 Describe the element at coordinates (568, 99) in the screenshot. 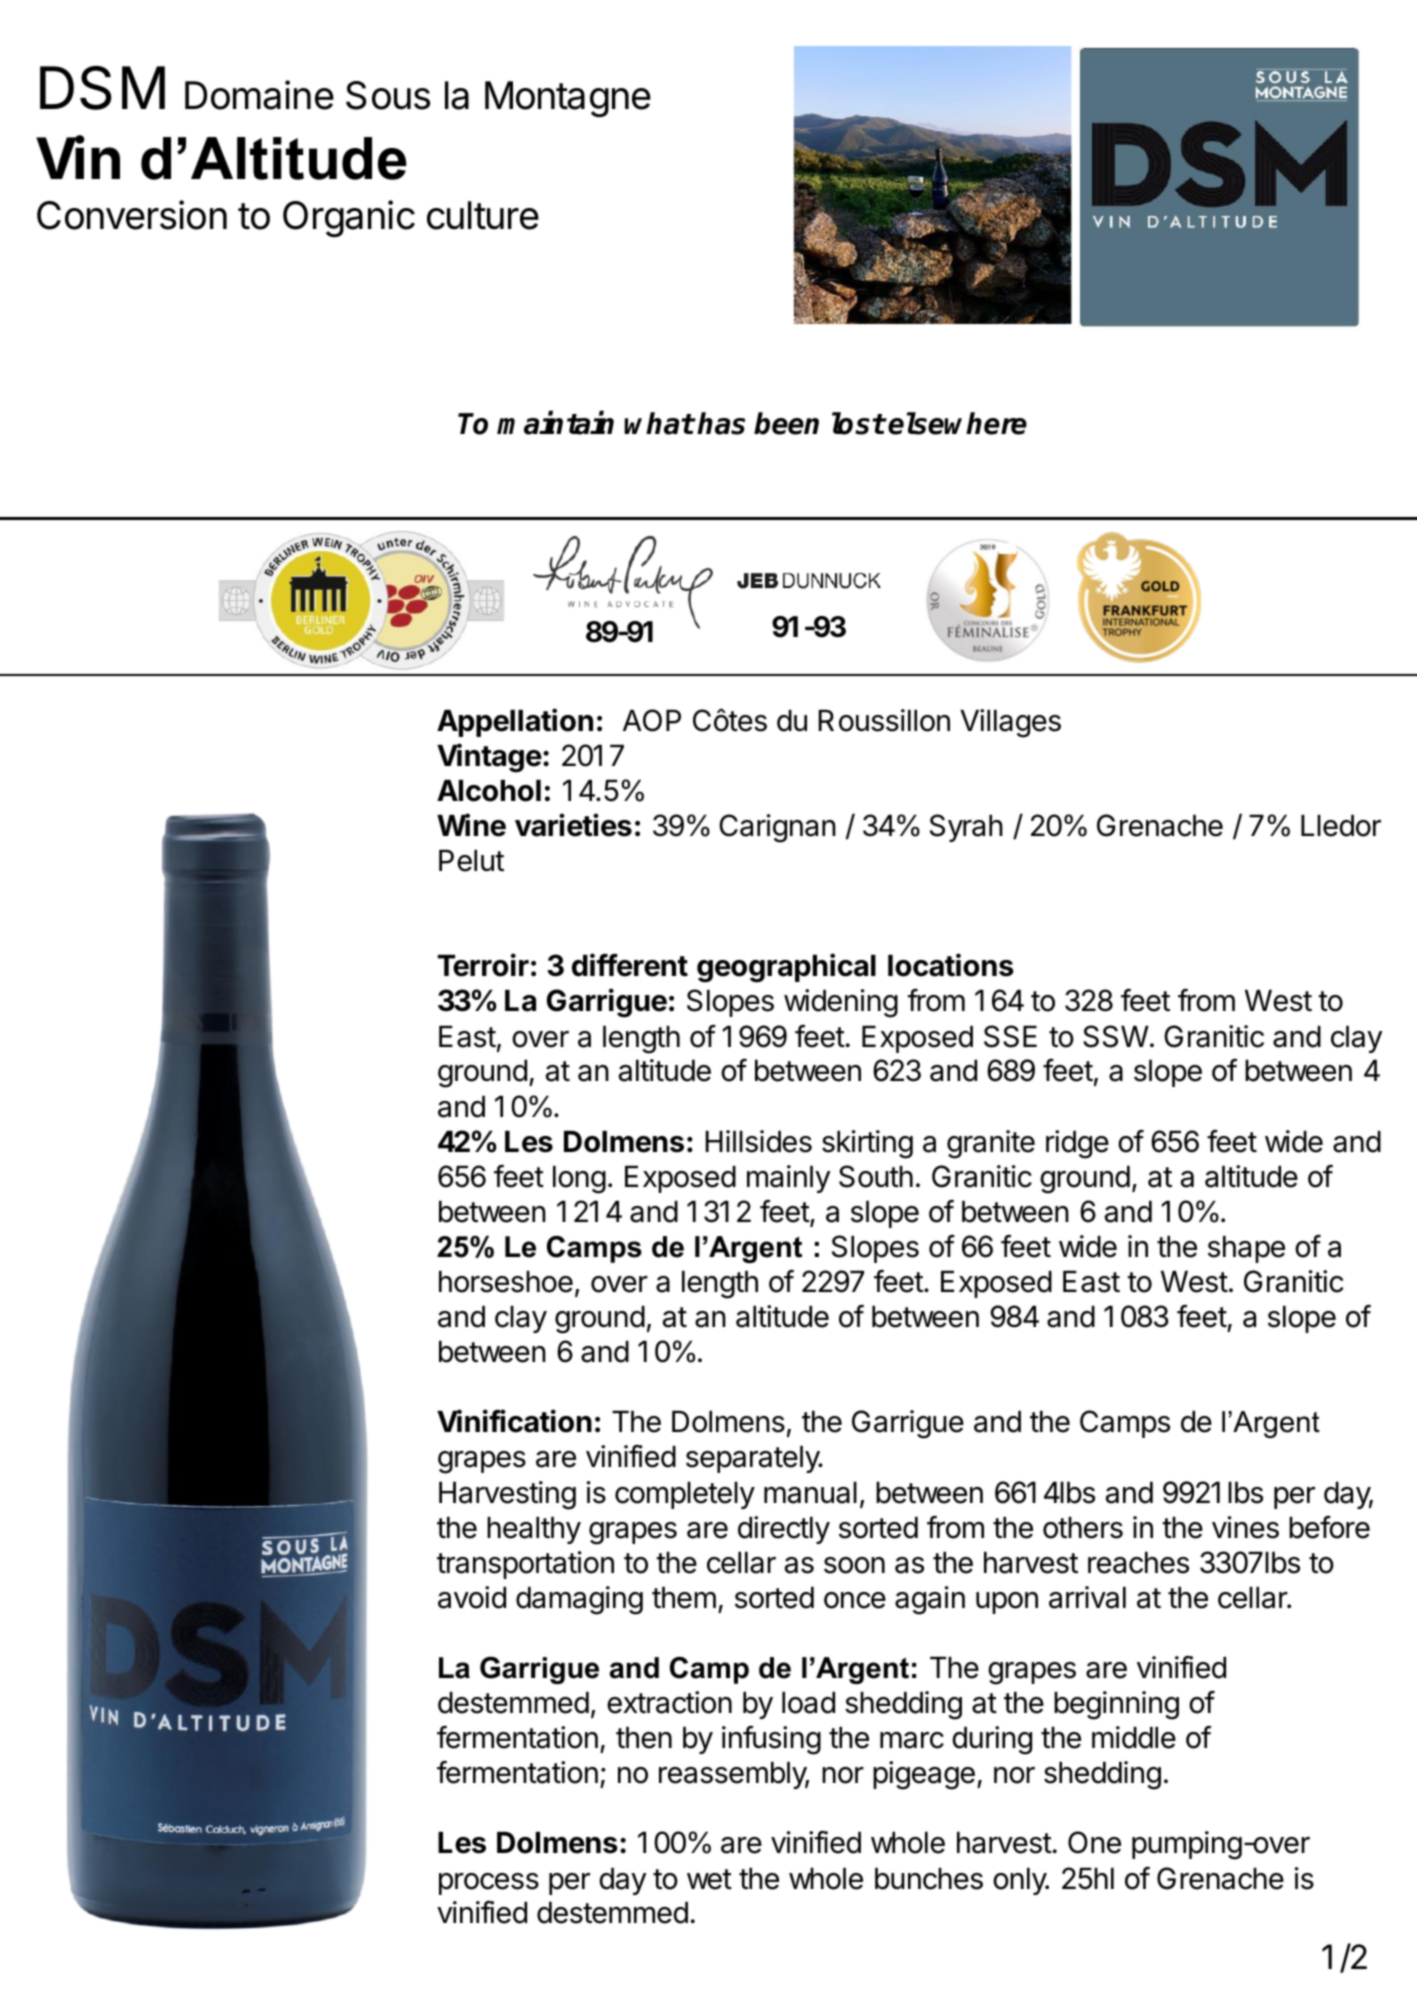

I see `Montagne` at that location.
